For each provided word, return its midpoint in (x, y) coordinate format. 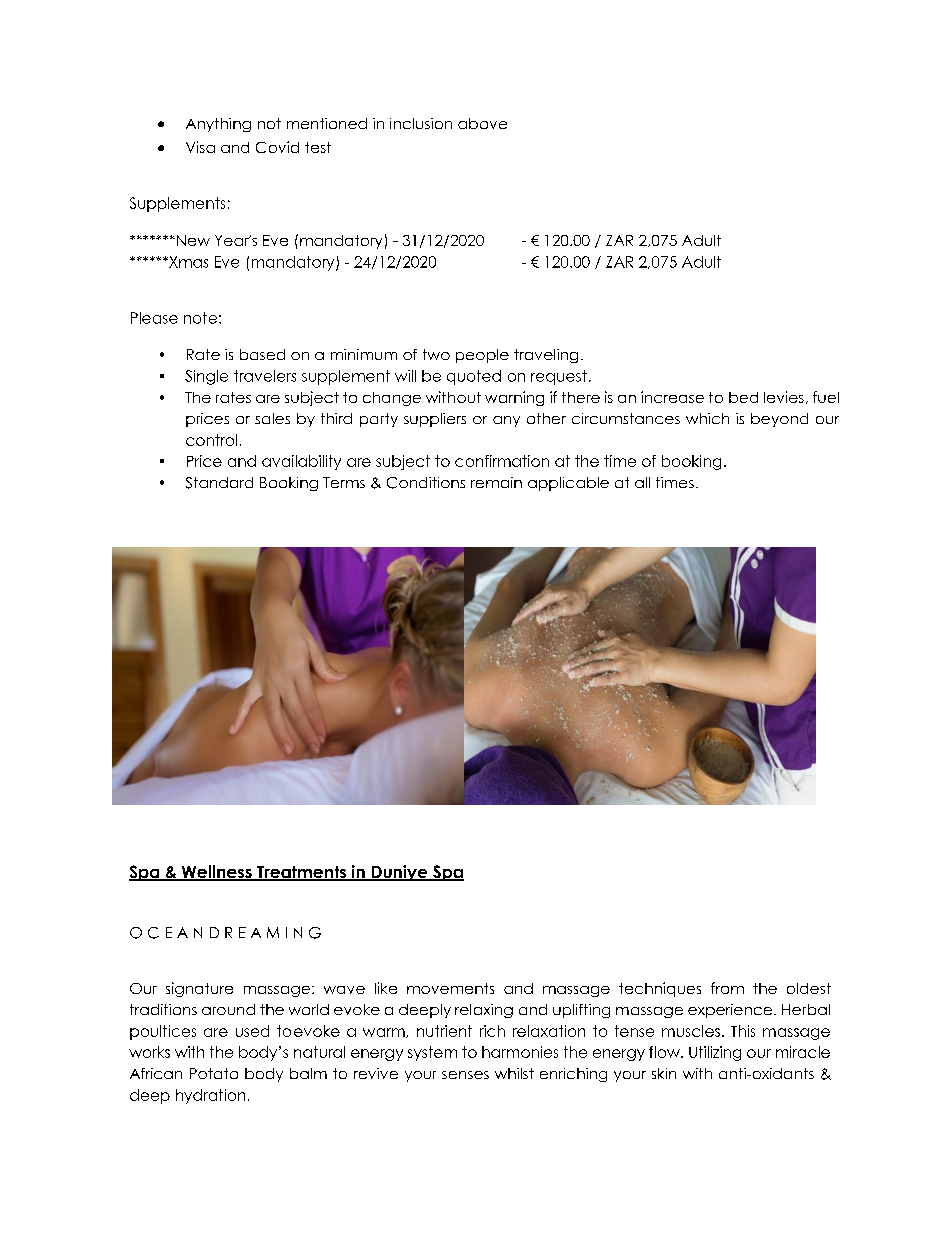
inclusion (421, 123)
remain (496, 482)
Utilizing (715, 1053)
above (482, 123)
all (642, 482)
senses (465, 1075)
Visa (200, 147)
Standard (219, 483)
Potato (214, 1073)
